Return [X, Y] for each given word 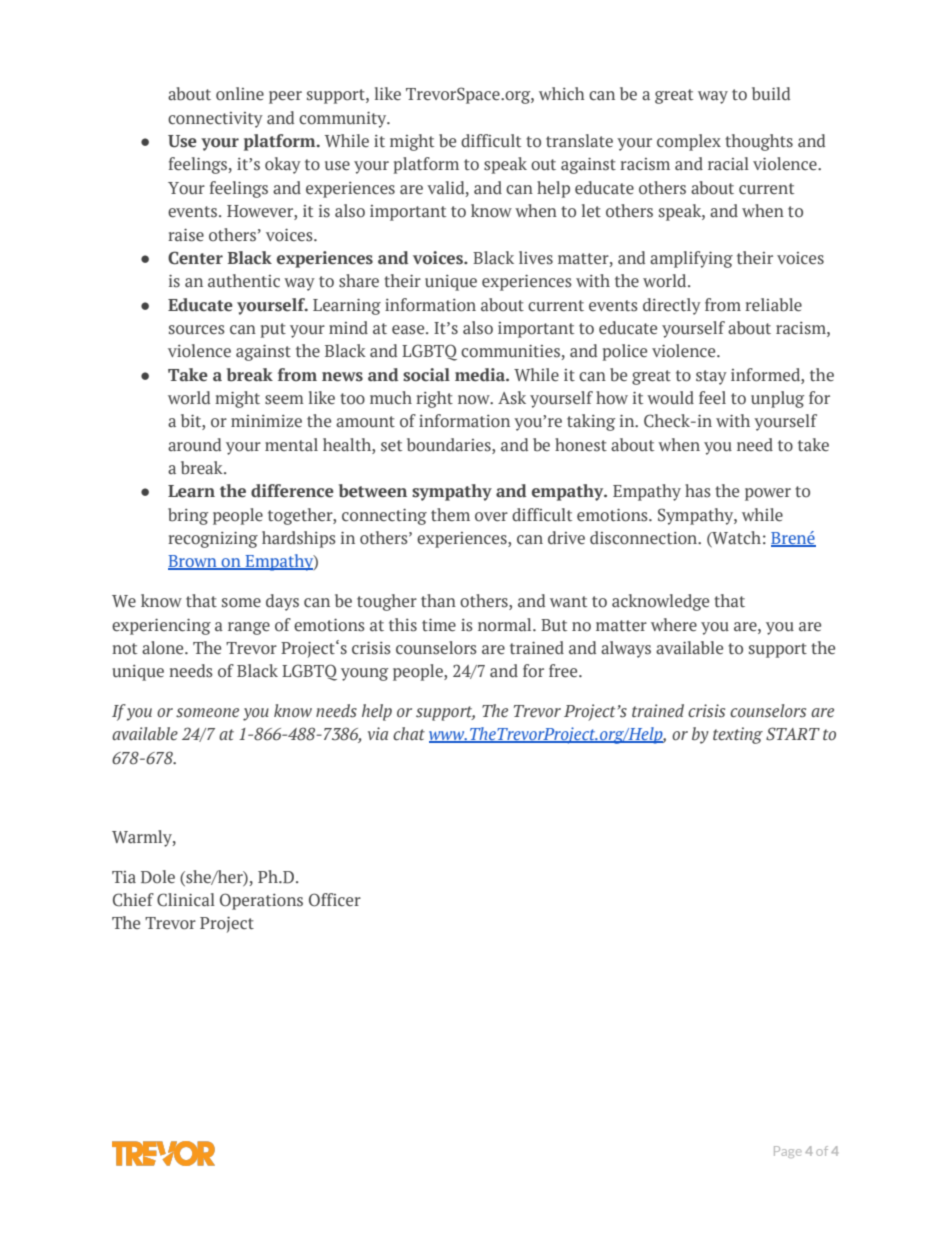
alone [164, 648]
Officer [335, 900]
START [793, 734]
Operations [261, 901]
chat [409, 734]
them [450, 514]
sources [197, 330]
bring [188, 516]
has [698, 490]
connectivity [215, 120]
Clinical [186, 900]
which [562, 93]
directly [672, 306]
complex [689, 142]
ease [409, 330]
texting [738, 735]
